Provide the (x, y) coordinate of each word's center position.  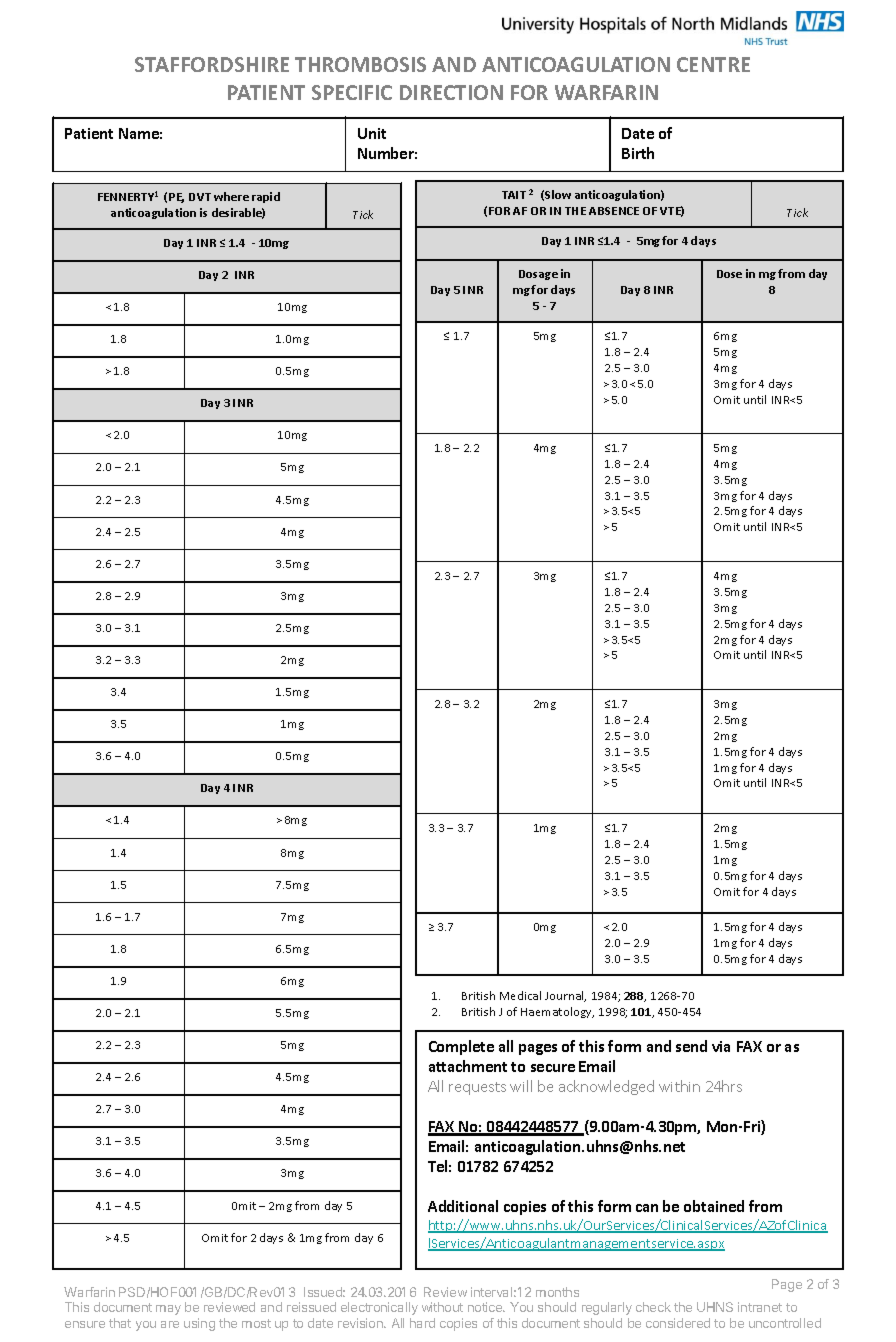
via (721, 1046)
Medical (520, 995)
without (442, 1307)
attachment (468, 1066)
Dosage (538, 275)
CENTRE (713, 64)
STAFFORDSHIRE (212, 64)
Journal (565, 996)
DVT (200, 197)
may (168, 1310)
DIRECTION (451, 92)
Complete (461, 1047)
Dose (729, 274)
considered (678, 1323)
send (691, 1046)
